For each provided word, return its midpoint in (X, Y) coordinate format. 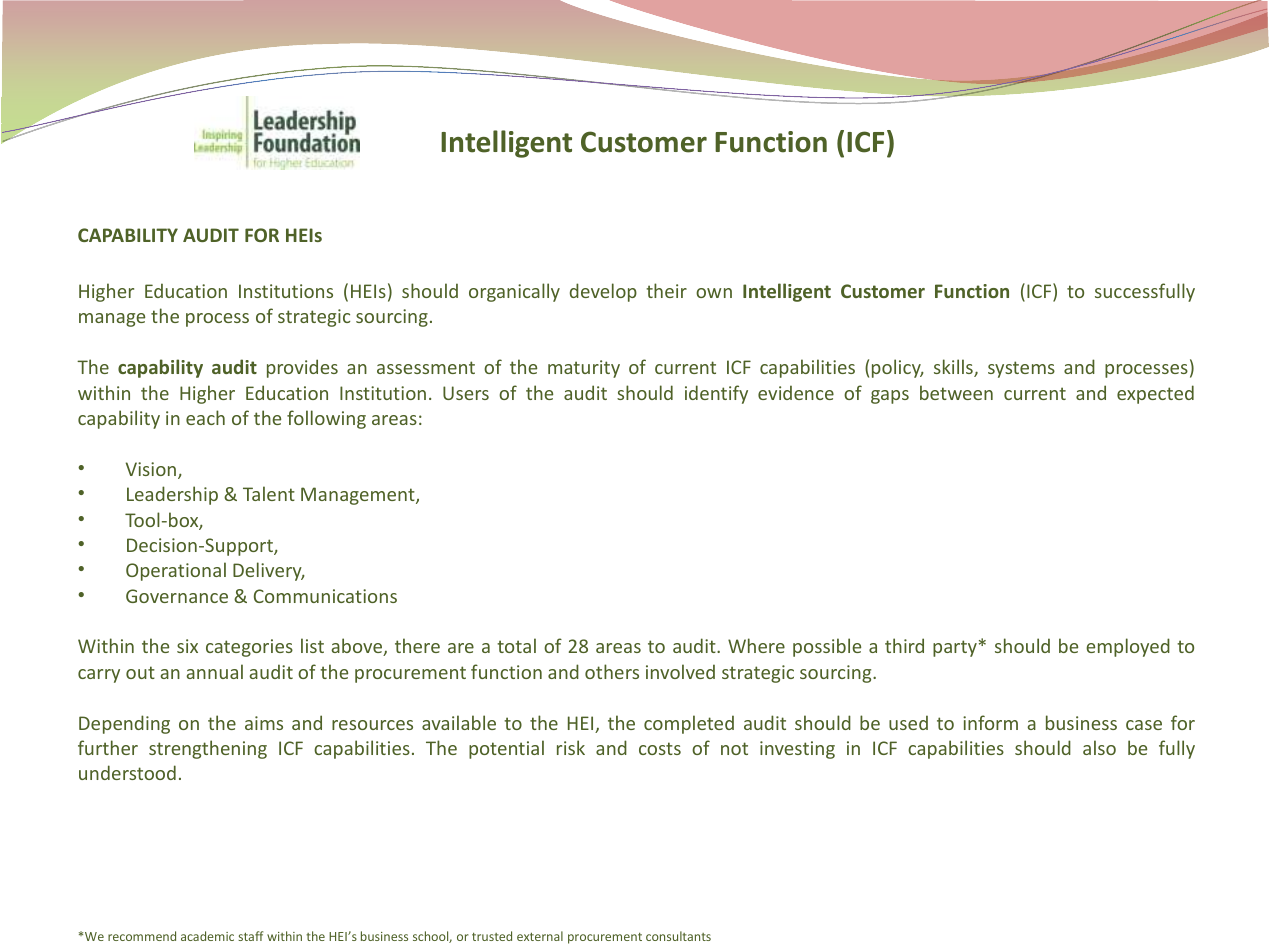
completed (689, 724)
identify (716, 394)
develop (603, 292)
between (956, 392)
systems (1021, 369)
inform (990, 722)
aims (264, 723)
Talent (269, 493)
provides (302, 368)
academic (207, 936)
